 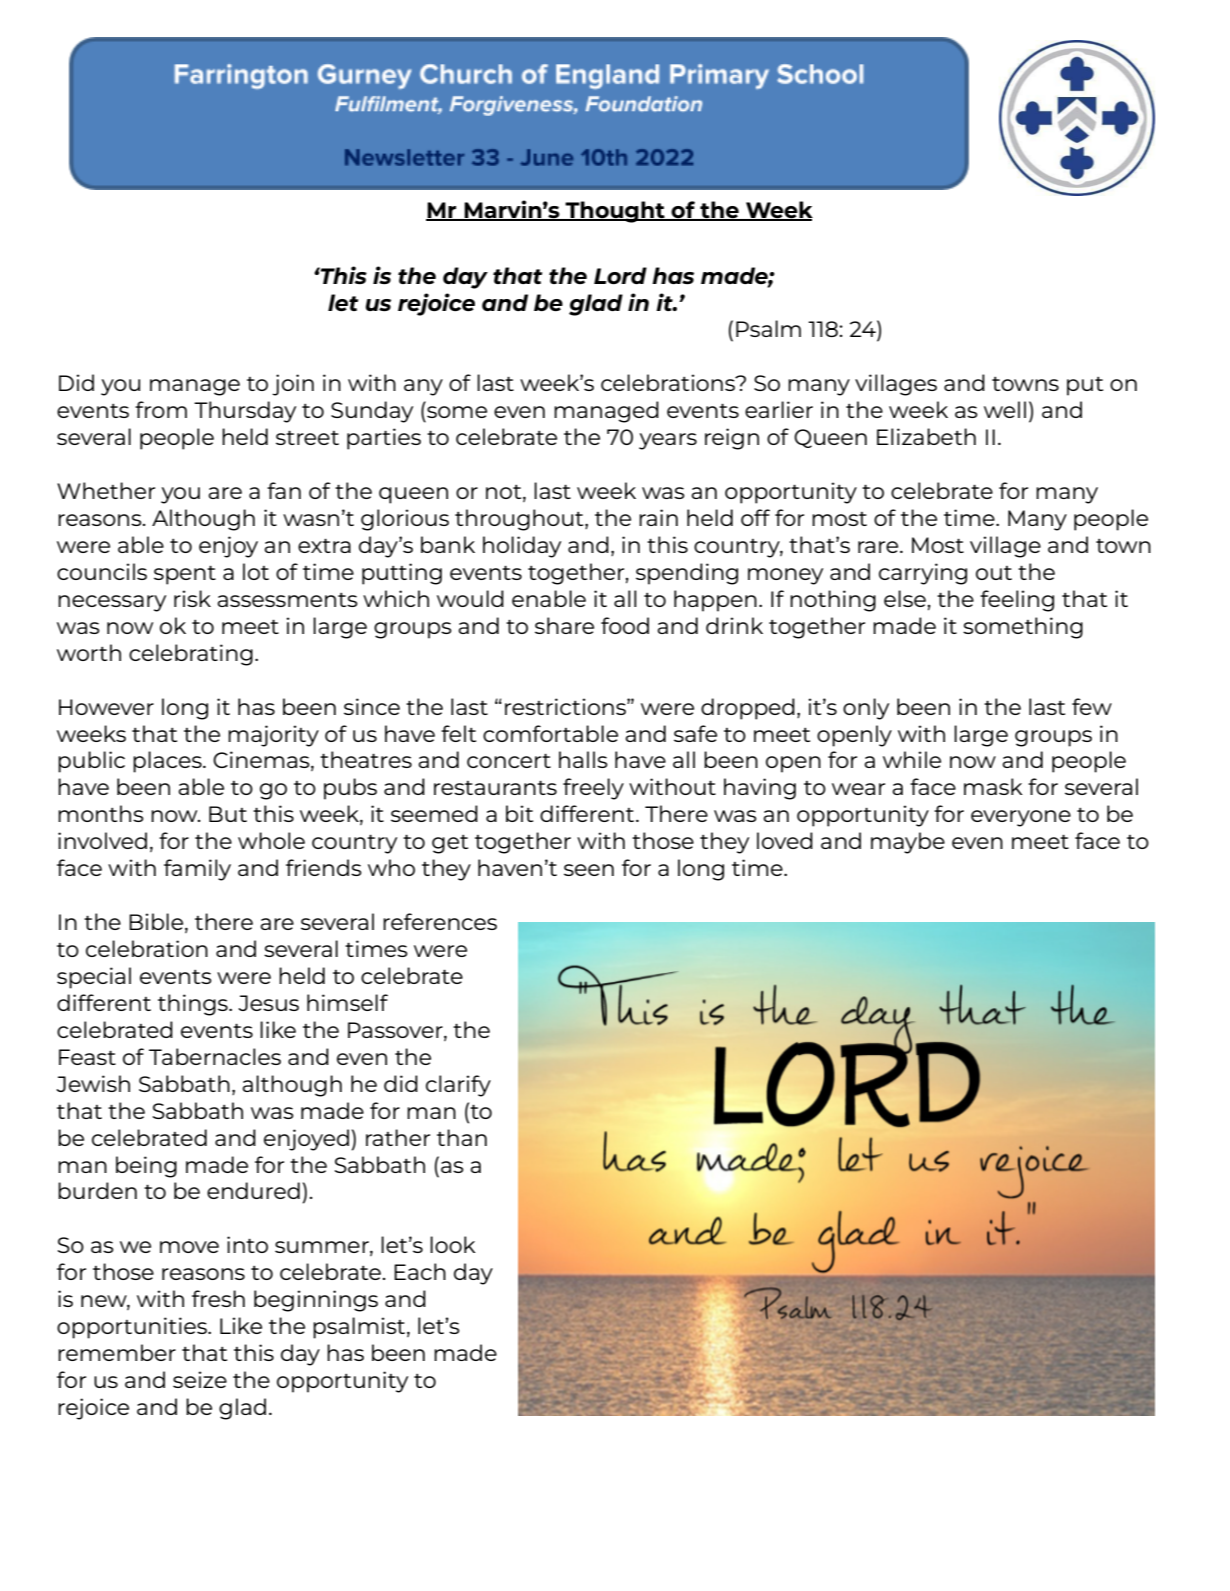 What do you see at coordinates (1005, 409) in the screenshot?
I see `well` at bounding box center [1005, 409].
